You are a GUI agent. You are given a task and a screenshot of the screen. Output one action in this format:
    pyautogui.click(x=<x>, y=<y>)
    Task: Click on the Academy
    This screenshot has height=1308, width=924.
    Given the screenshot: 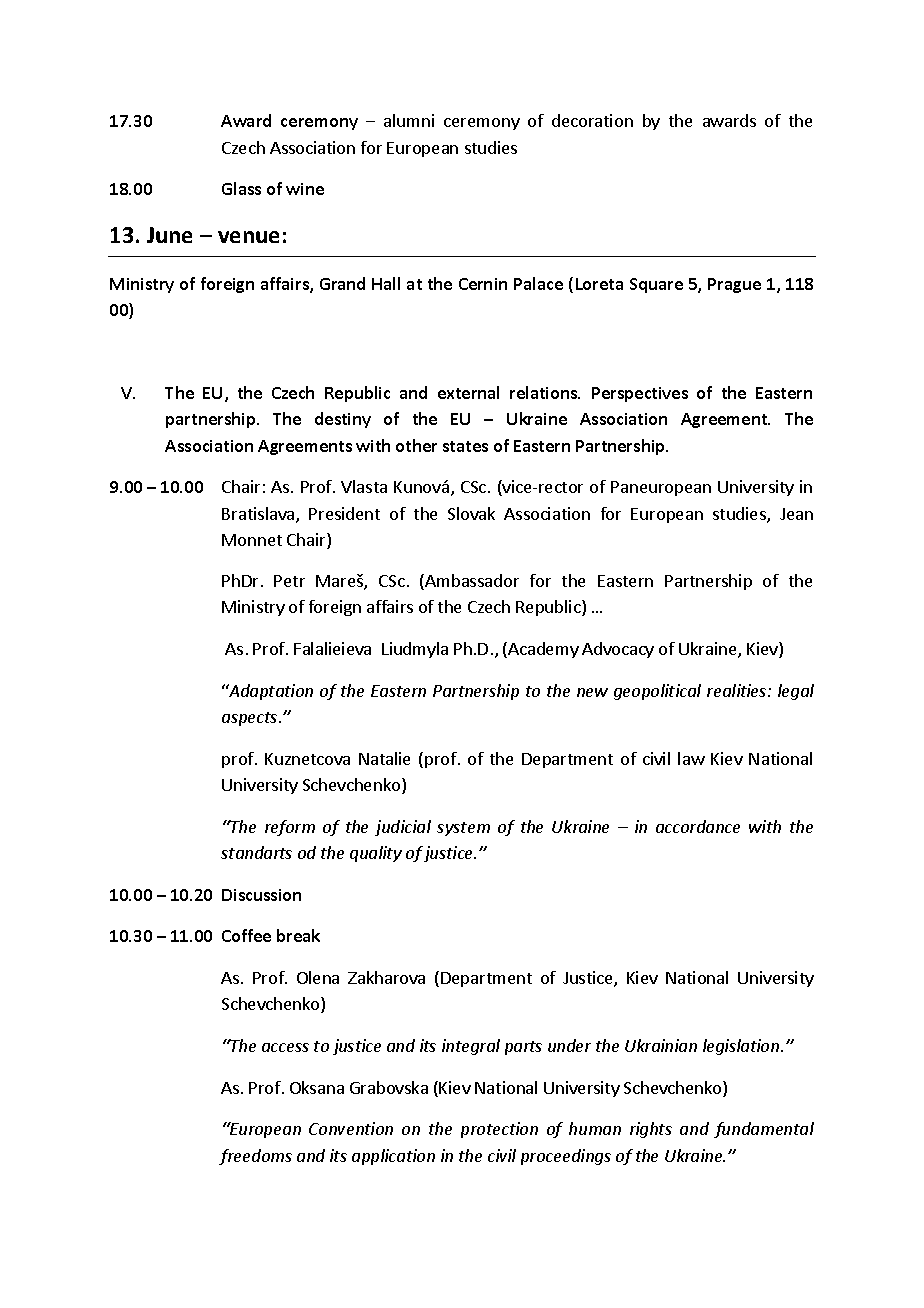 What is the action you would take?
    pyautogui.click(x=542, y=650)
